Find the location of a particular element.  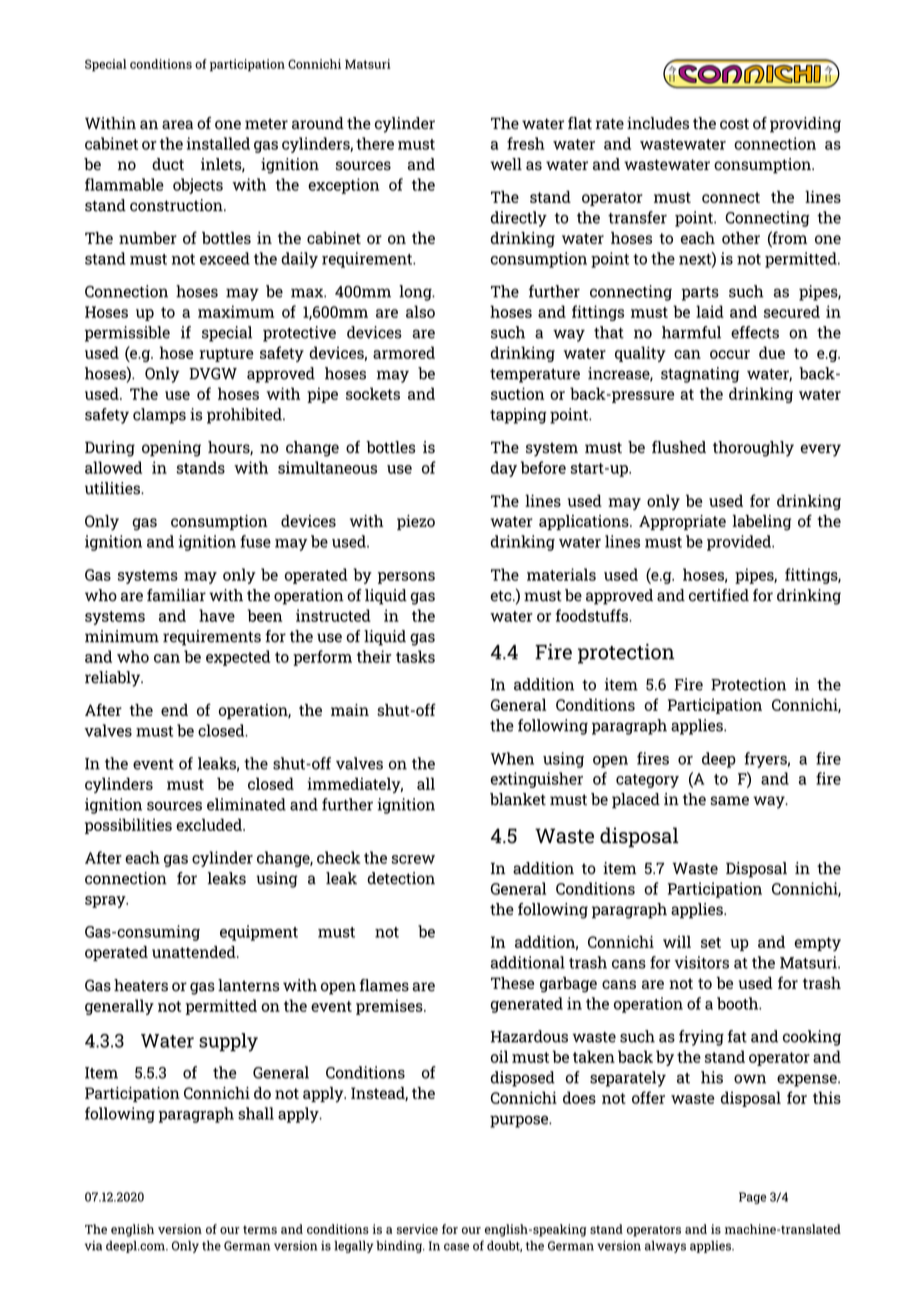

certified is located at coordinates (719, 595).
